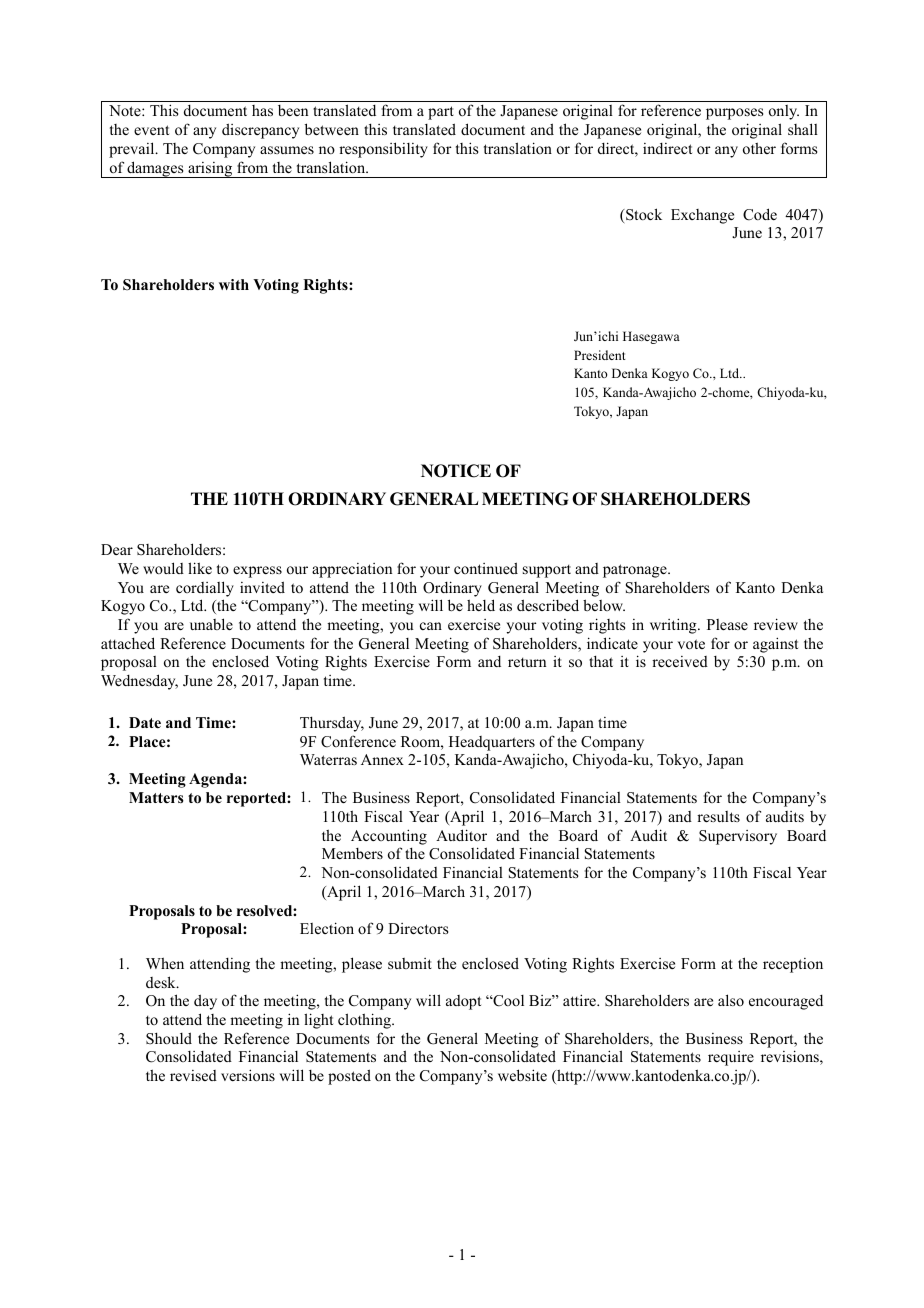  I want to click on cordially, so click(205, 589).
